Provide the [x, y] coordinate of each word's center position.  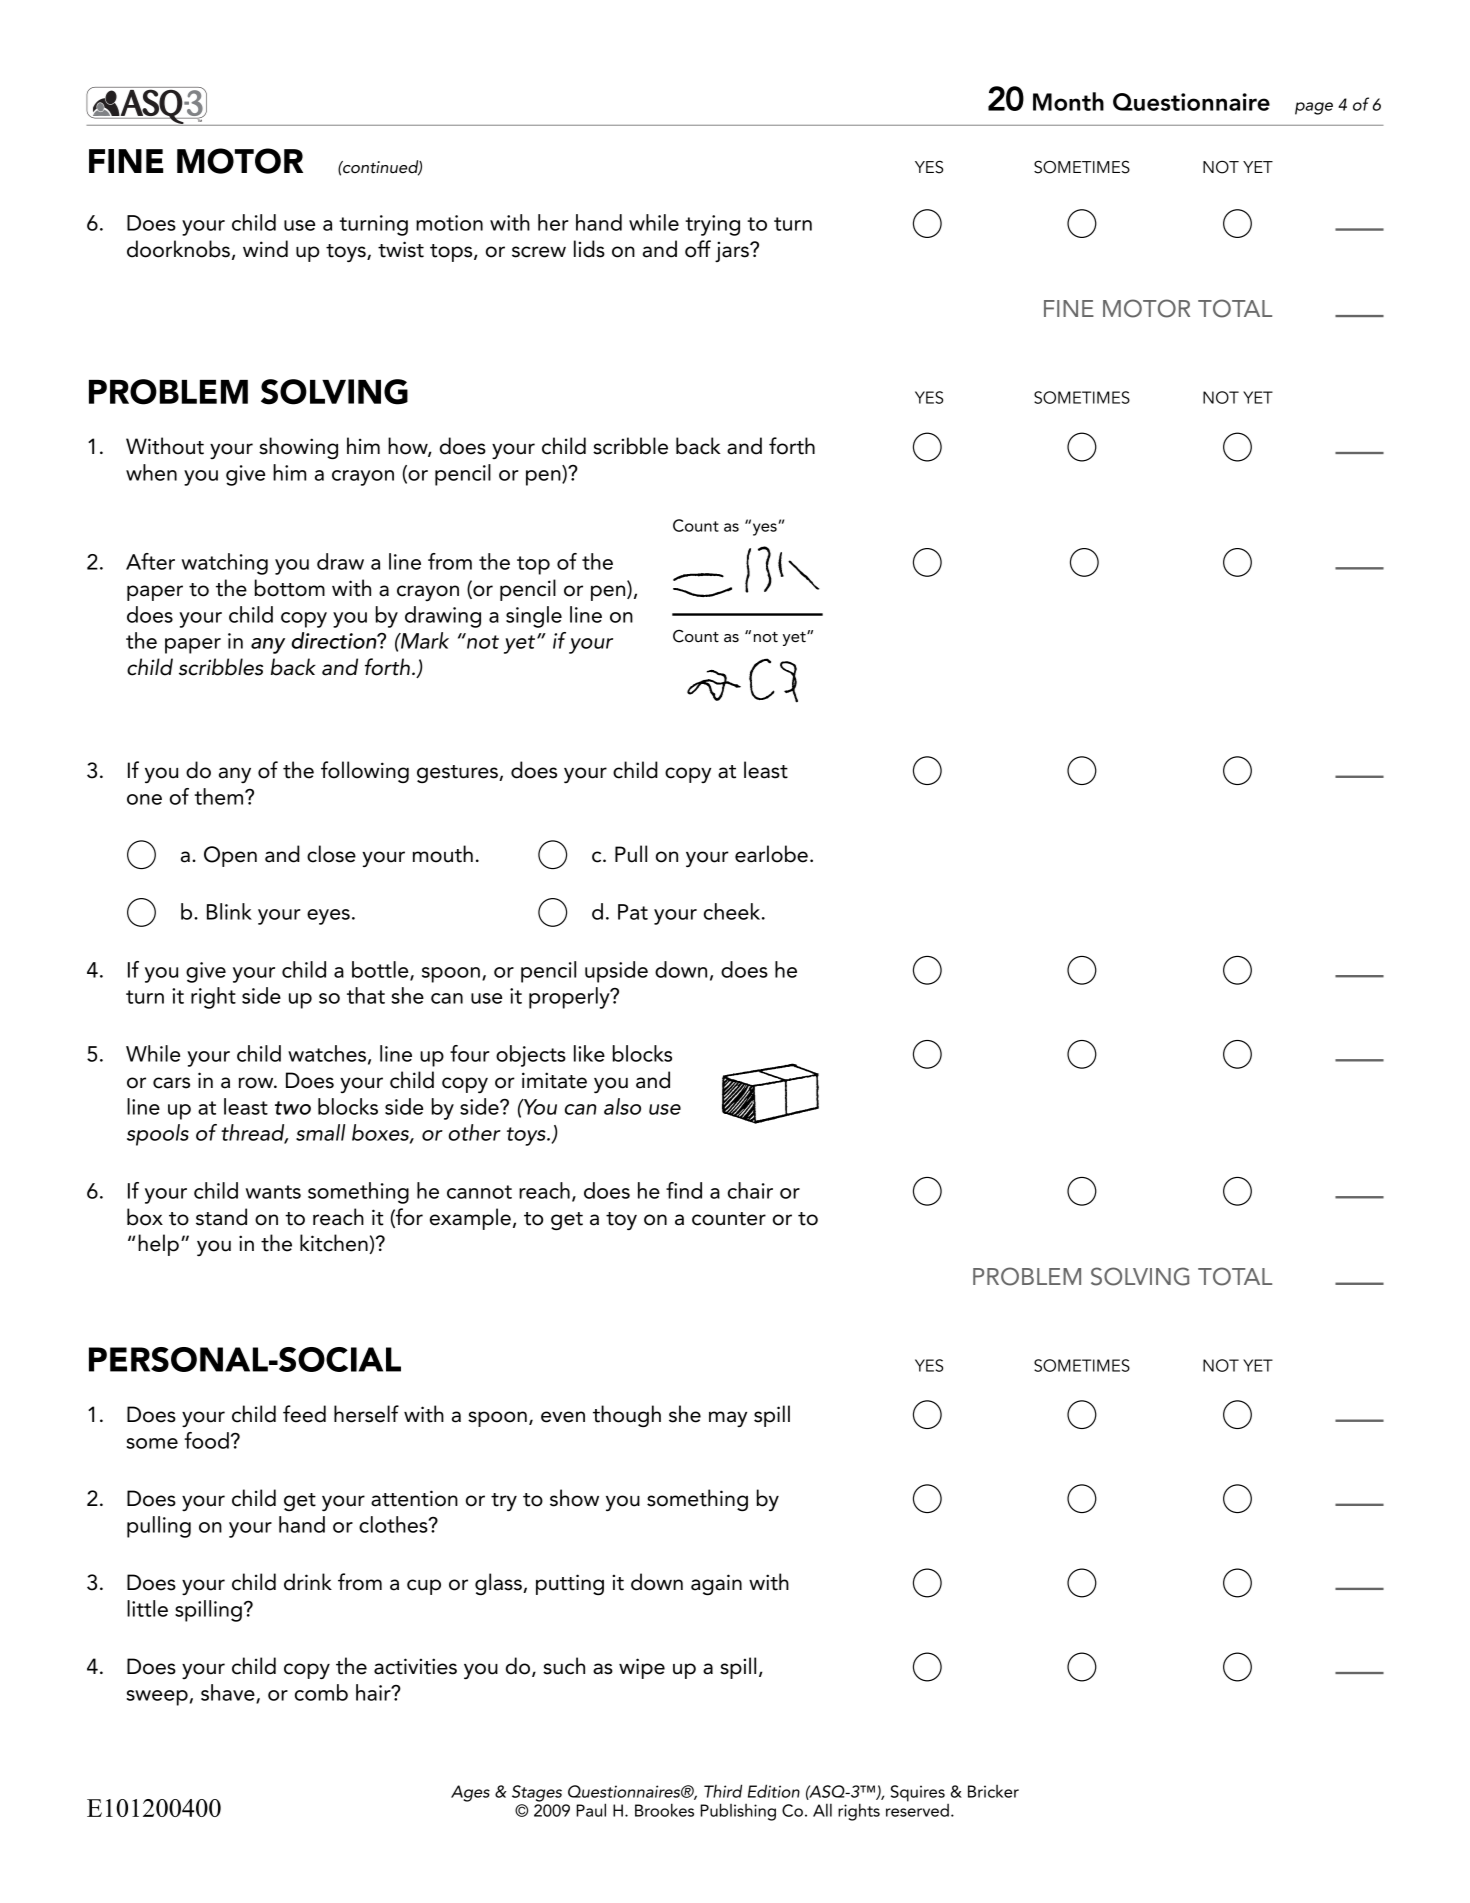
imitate [554, 1080]
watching [225, 564]
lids [589, 249]
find [684, 1190]
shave [229, 1693]
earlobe [771, 854]
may [728, 1419]
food [206, 1440]
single [534, 617]
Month [1068, 101]
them [220, 796]
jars [733, 251]
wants [273, 1192]
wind [265, 249]
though [627, 1416]
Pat [633, 912]
